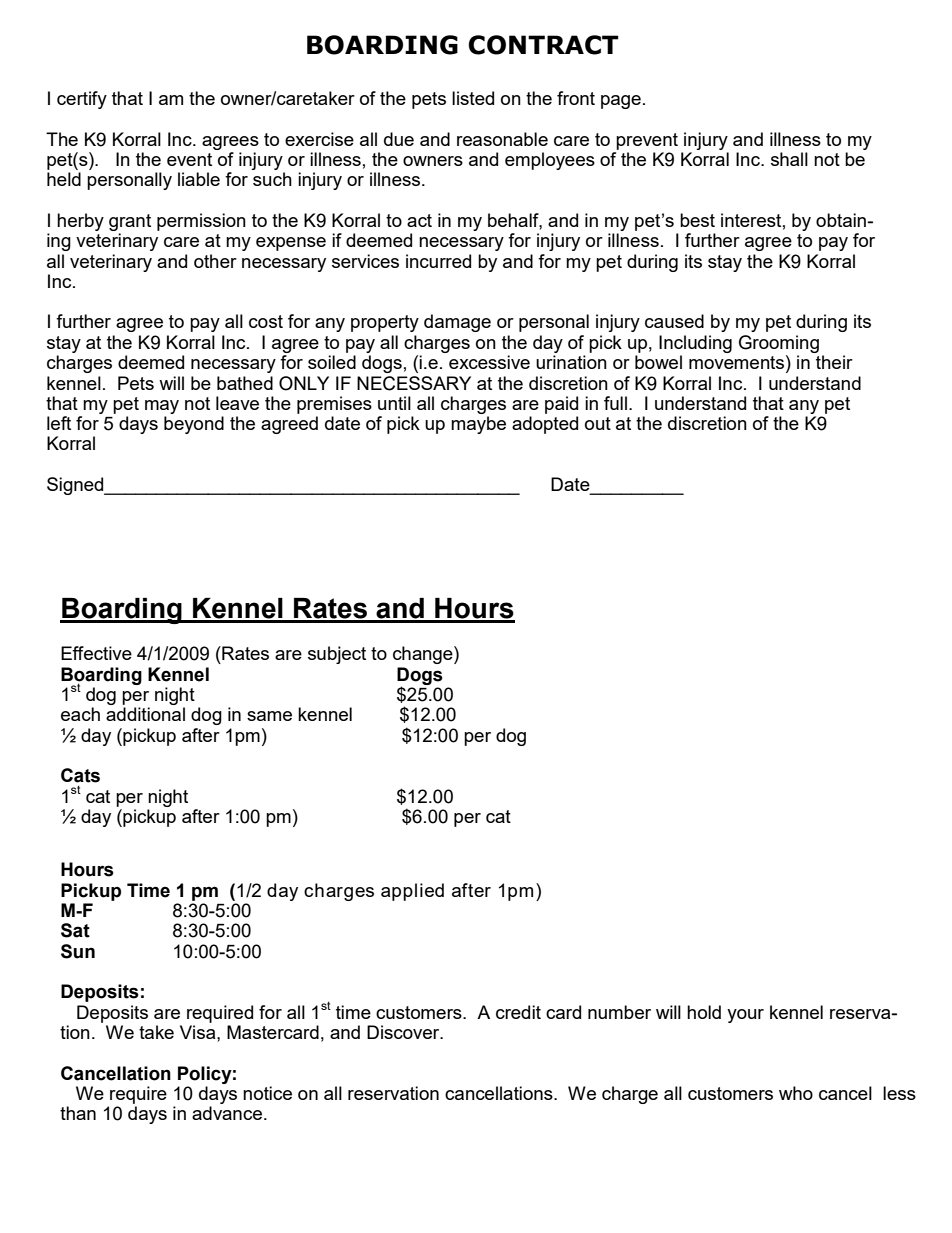 The height and width of the screenshot is (1233, 952). I want to click on advance, so click(227, 1113).
